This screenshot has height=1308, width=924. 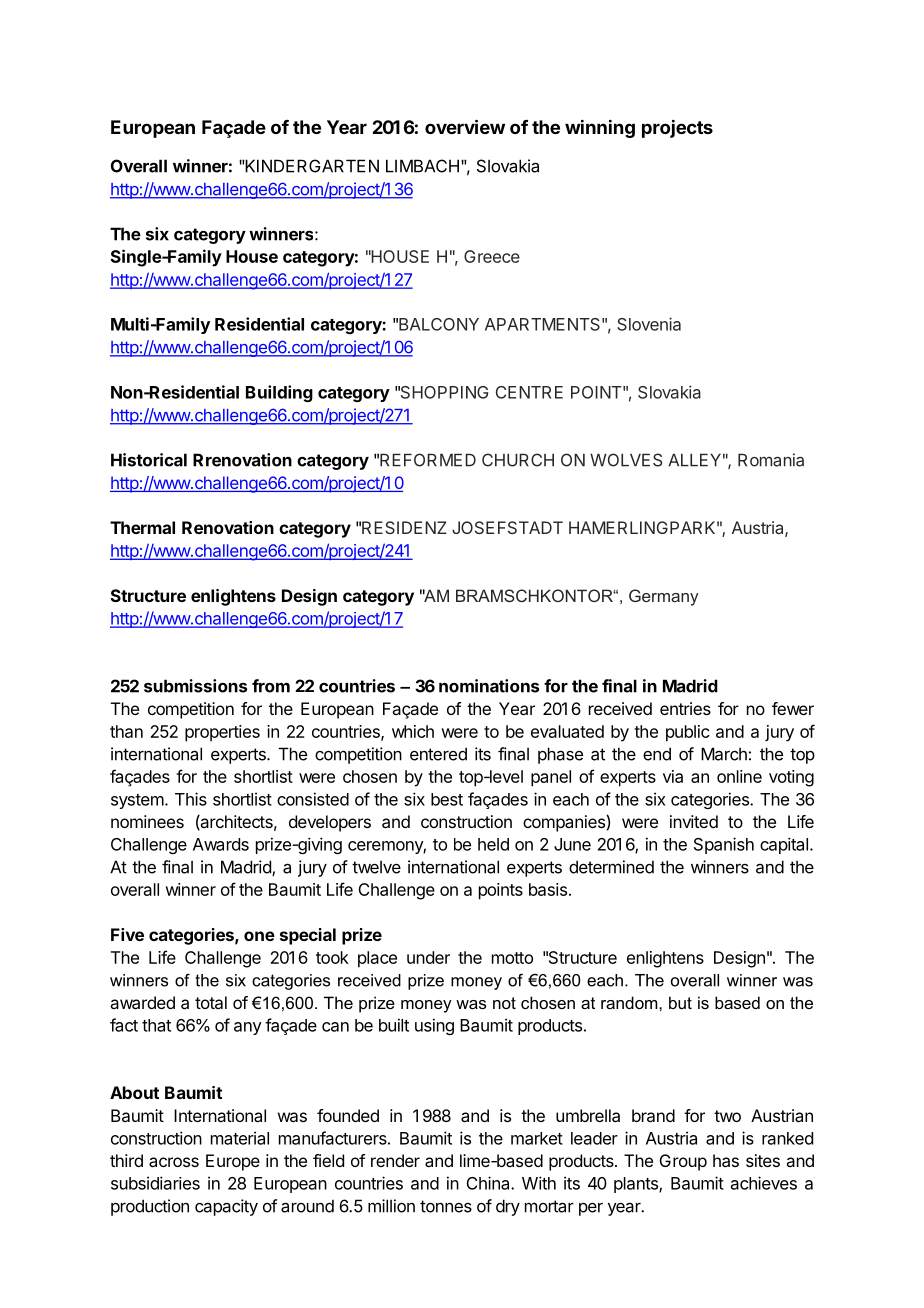 I want to click on Greece, so click(x=492, y=256).
